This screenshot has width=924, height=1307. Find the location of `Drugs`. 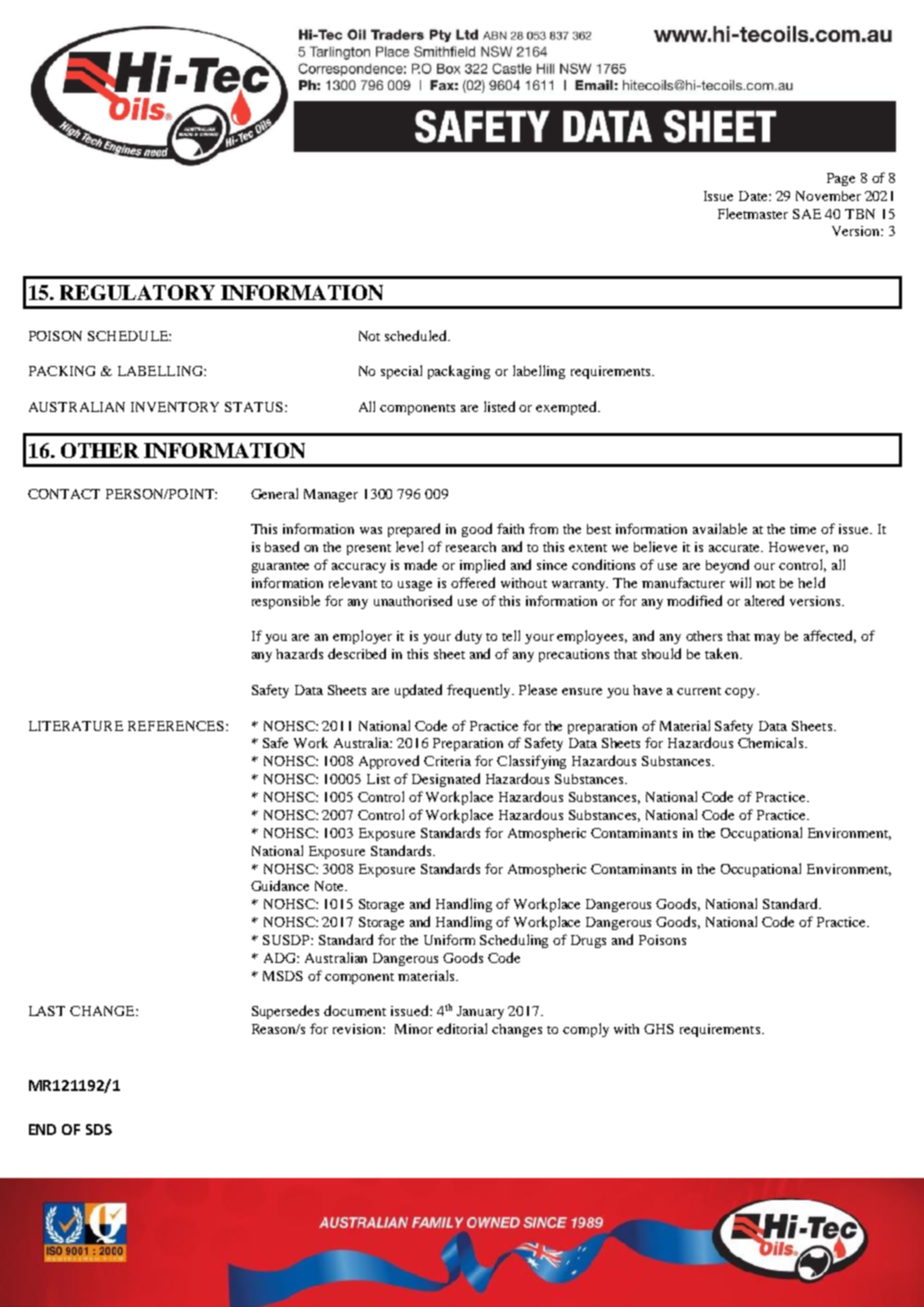

Drugs is located at coordinates (588, 941).
